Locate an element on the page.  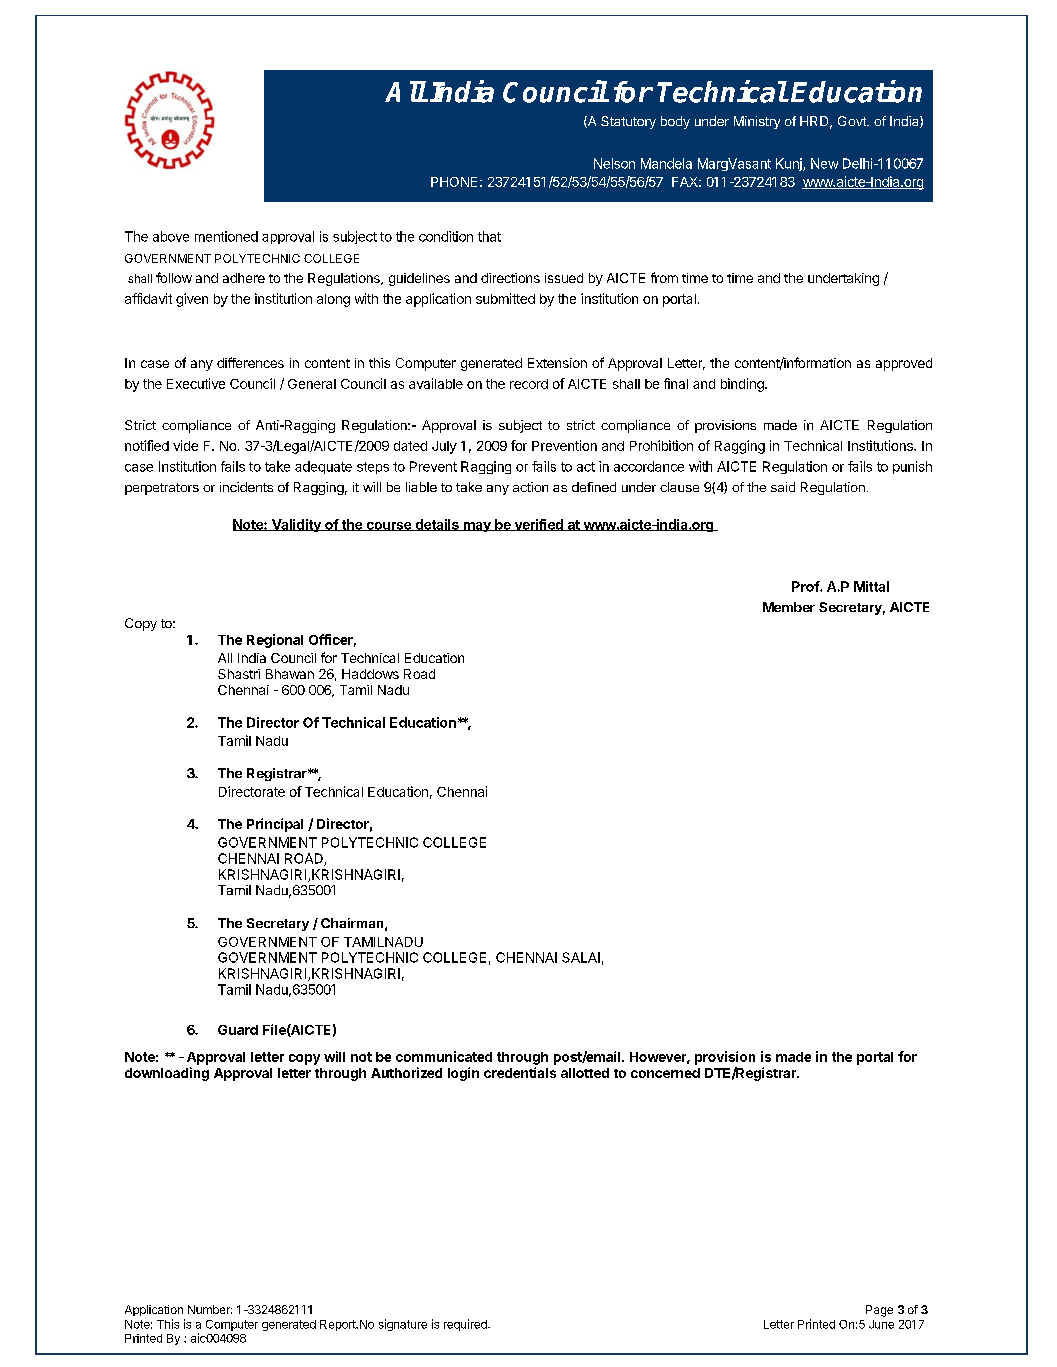
Page is located at coordinates (879, 1311).
